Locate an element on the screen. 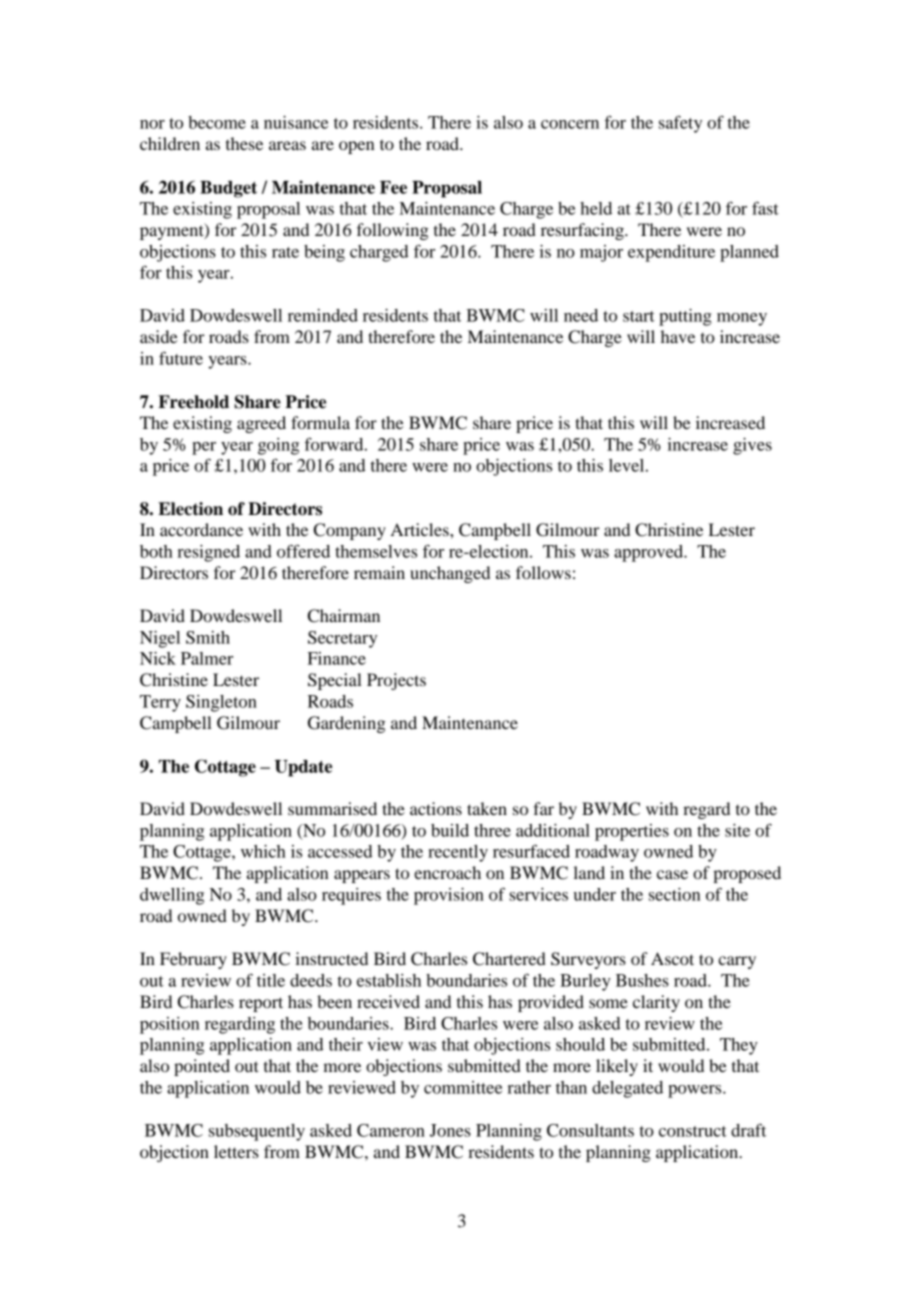 The height and width of the screenshot is (1308, 924). approved is located at coordinates (650, 553).
